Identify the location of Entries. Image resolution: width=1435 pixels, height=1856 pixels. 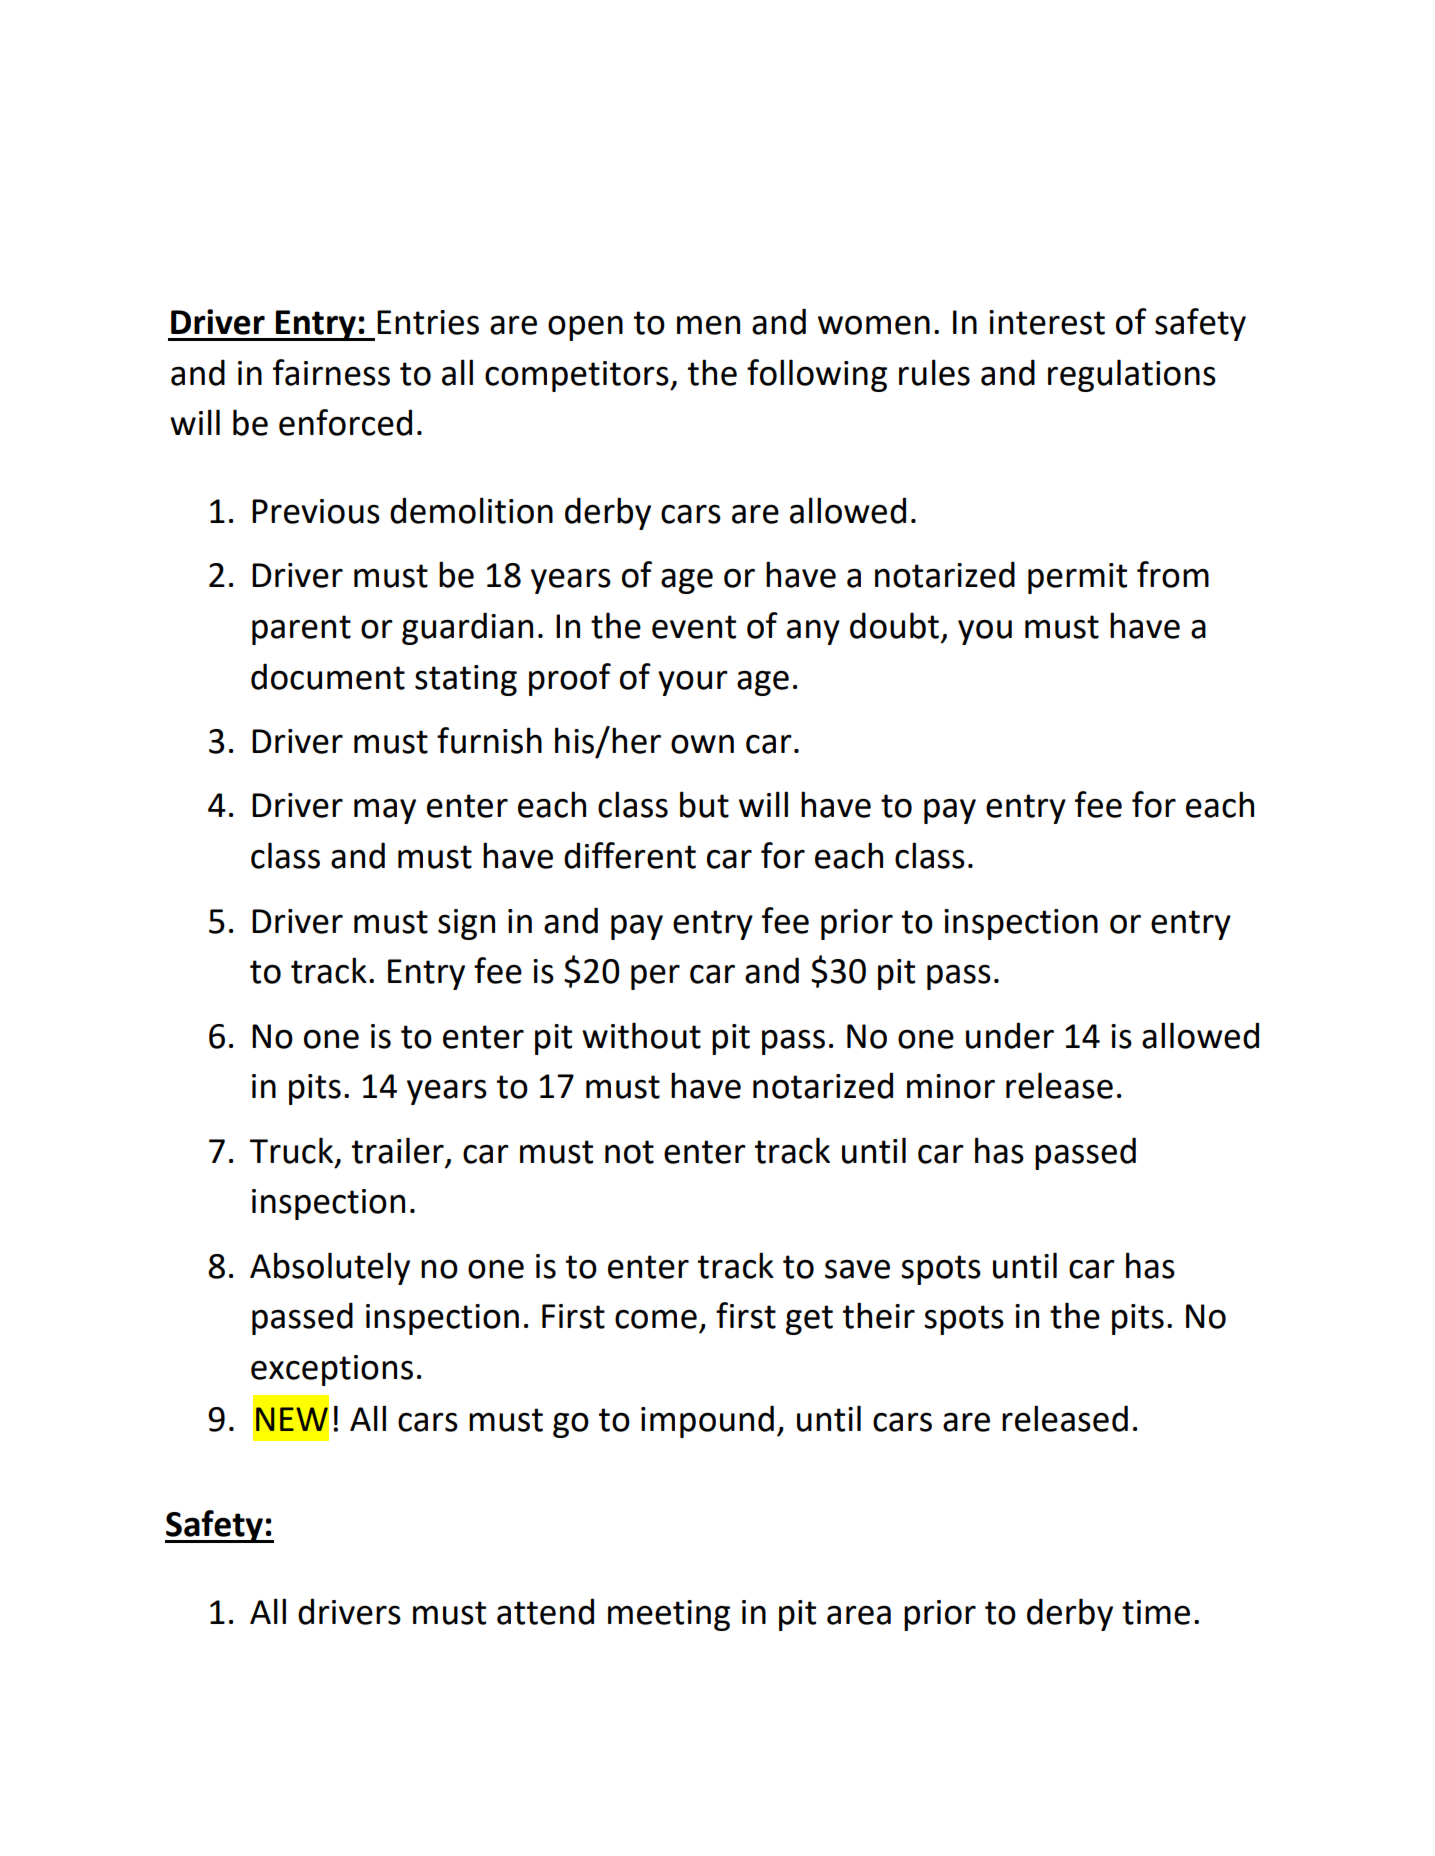
(428, 322).
